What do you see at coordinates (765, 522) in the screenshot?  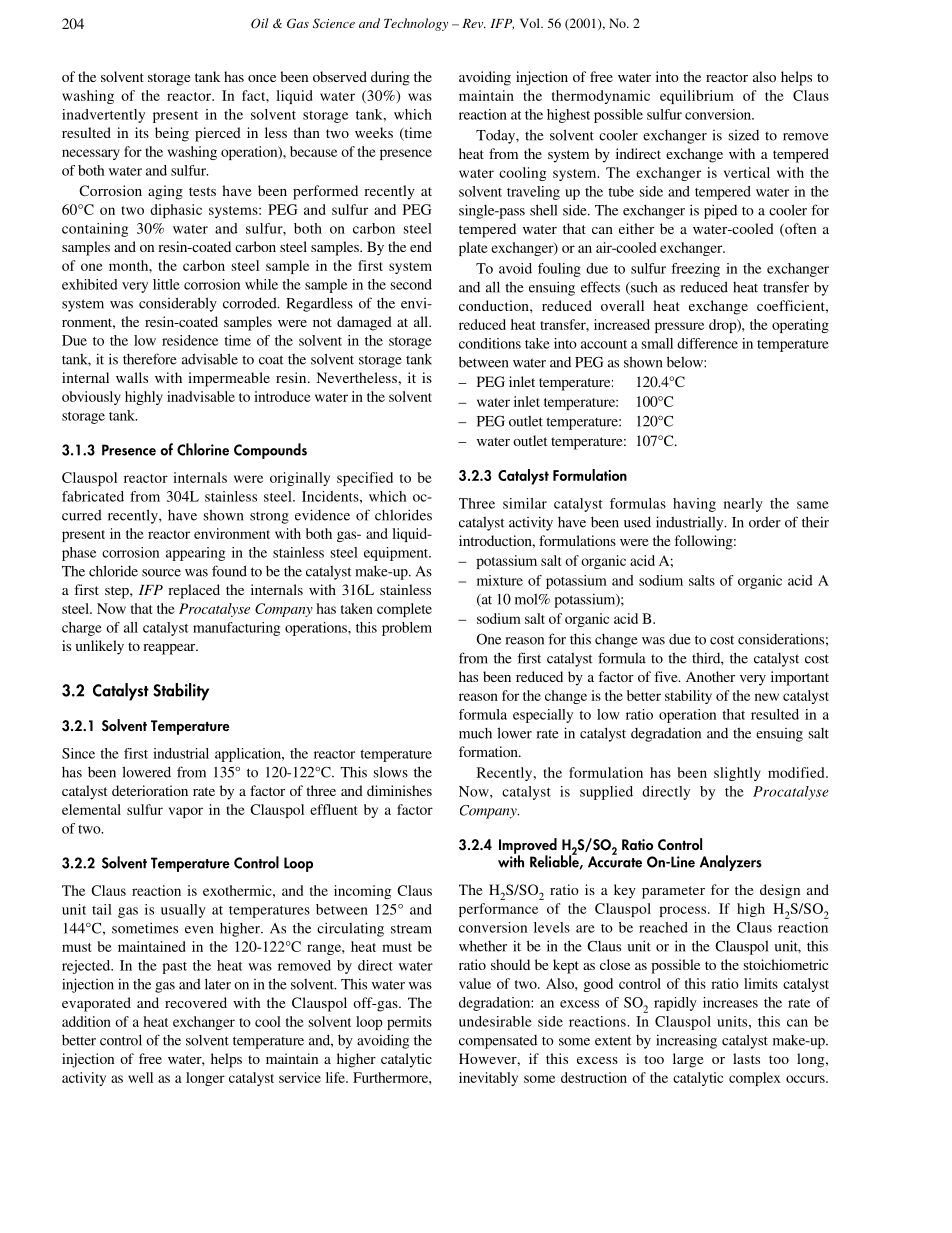 I see `order` at bounding box center [765, 522].
